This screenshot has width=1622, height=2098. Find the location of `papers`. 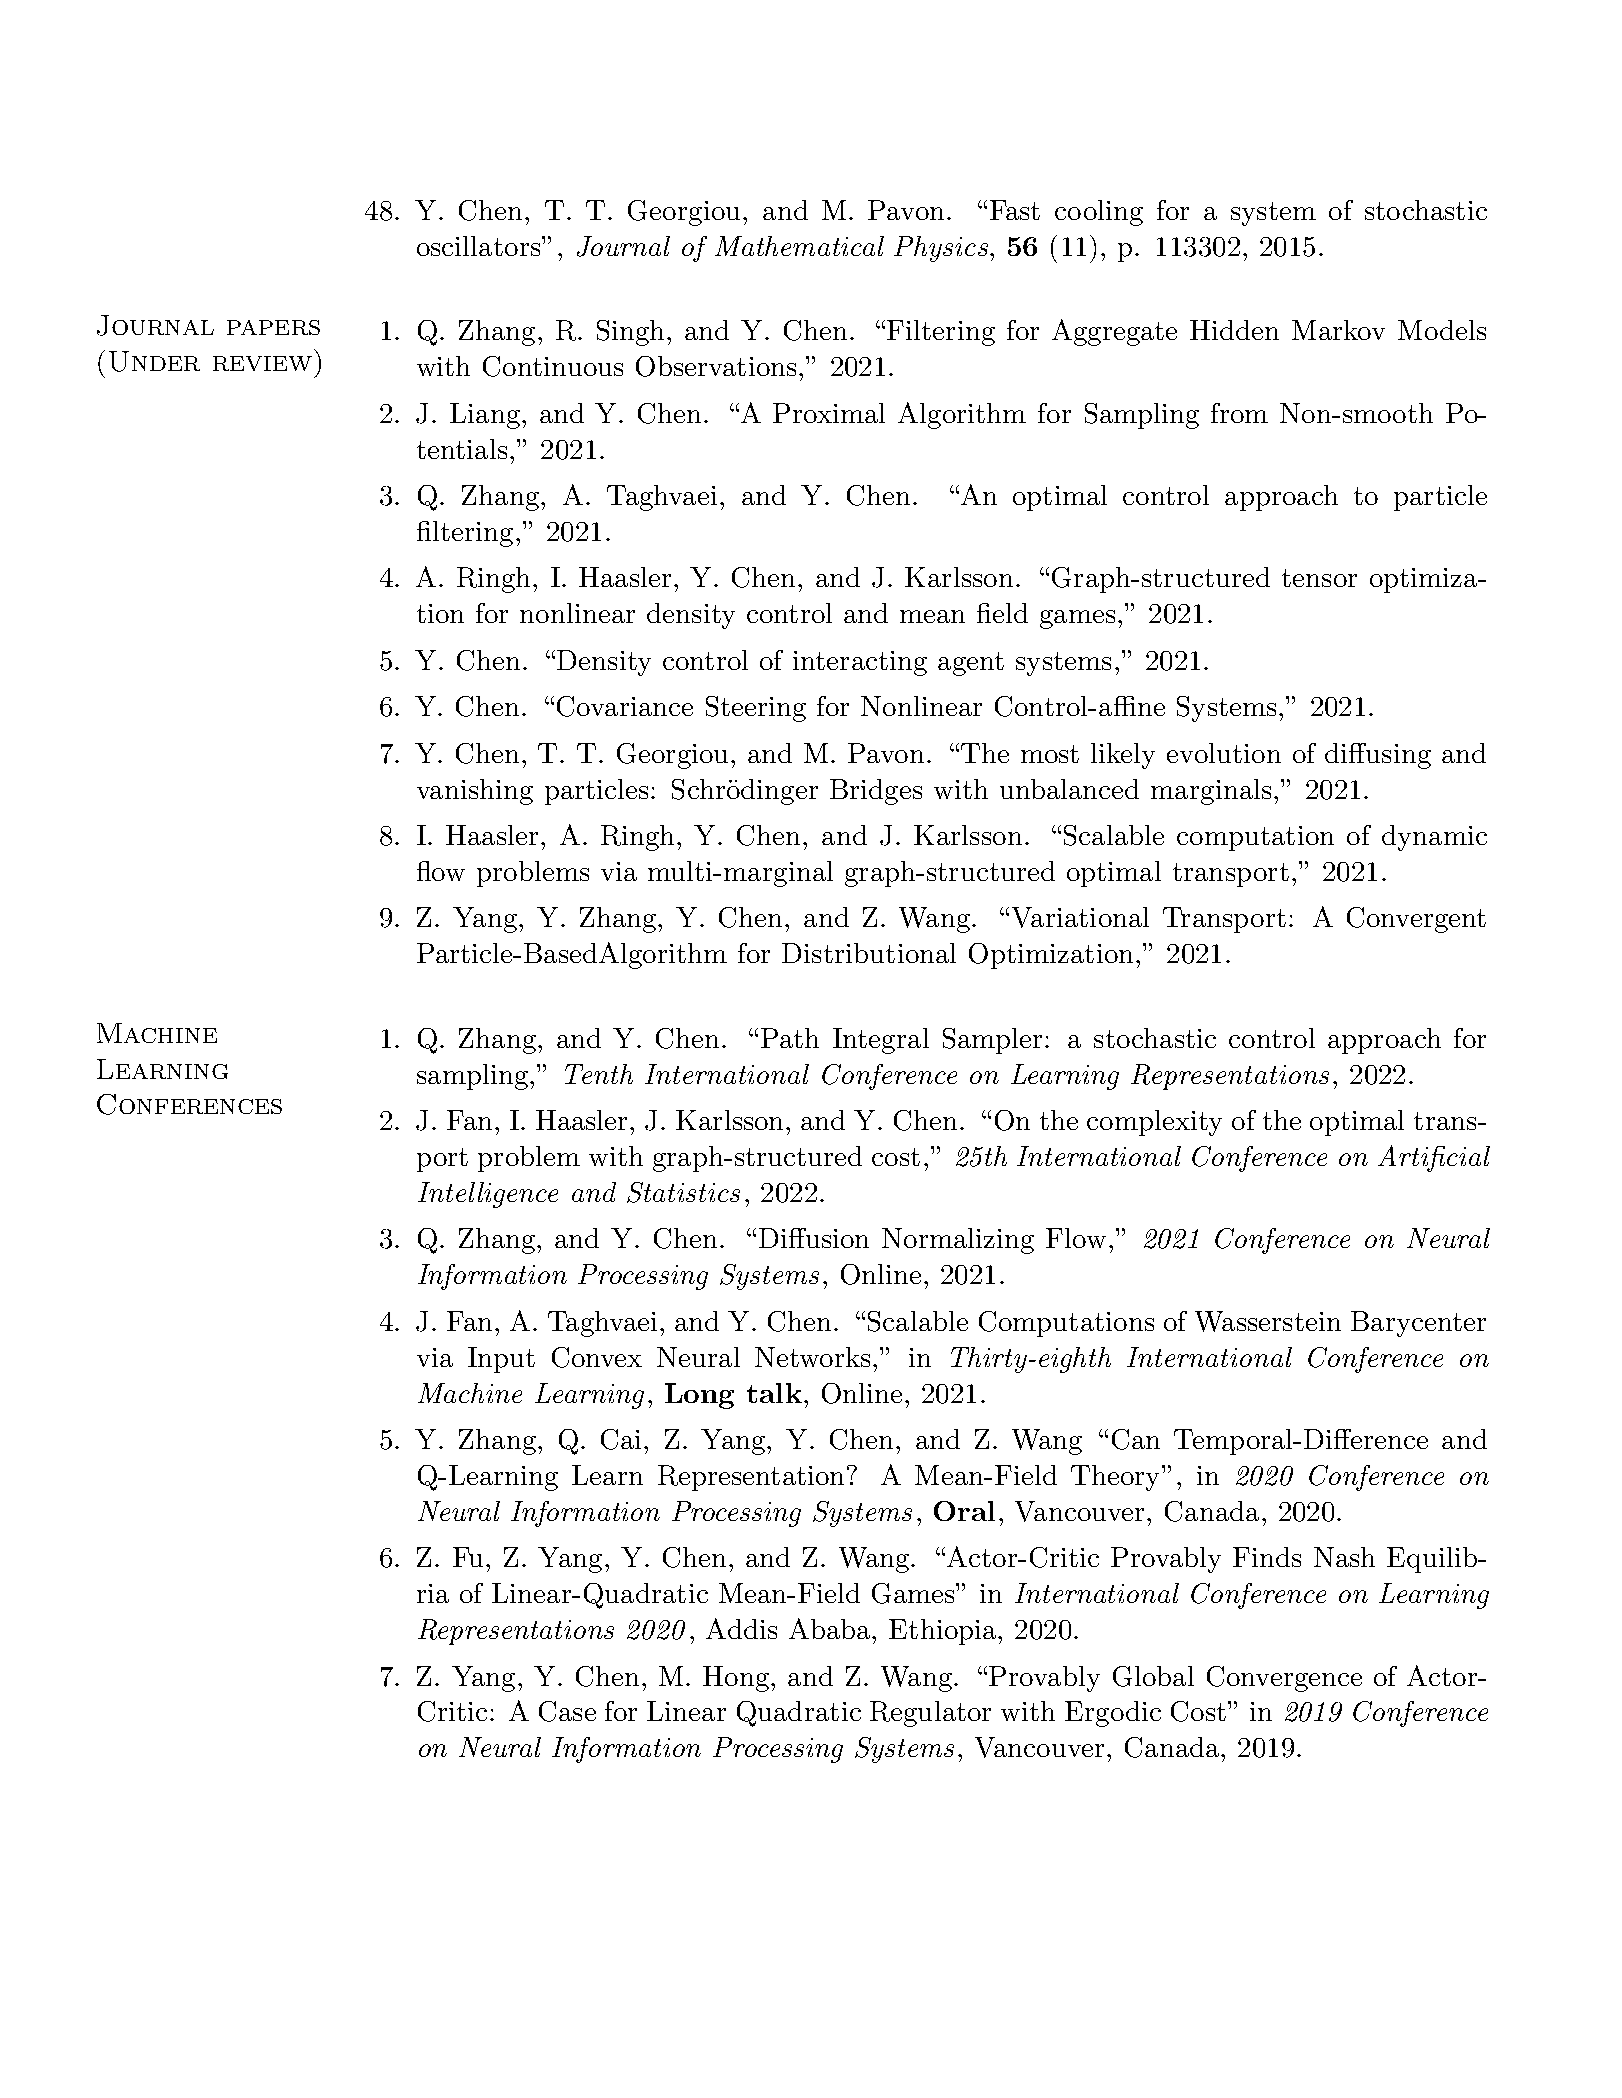

papers is located at coordinates (273, 327).
